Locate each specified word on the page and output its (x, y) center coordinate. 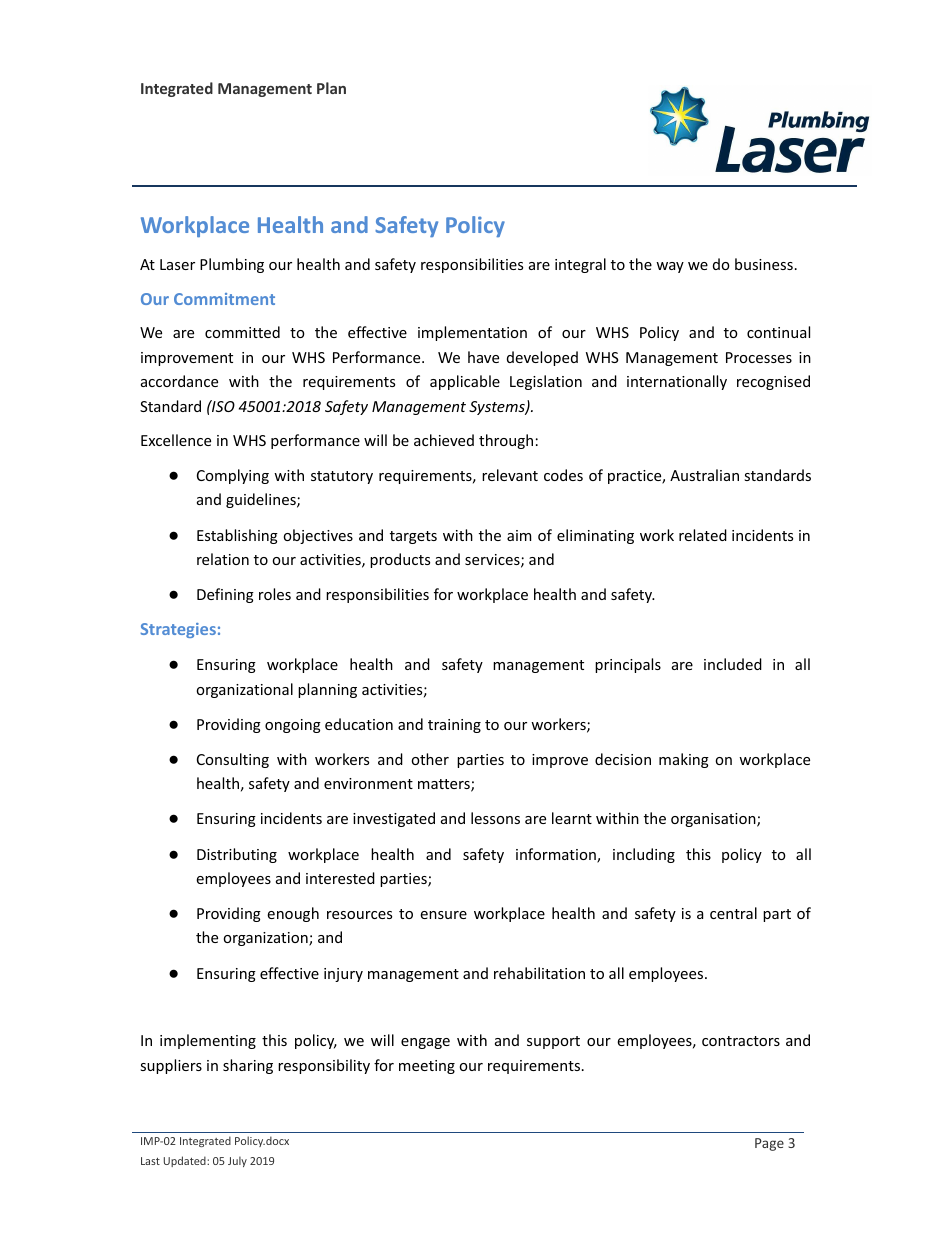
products (400, 560)
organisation (714, 820)
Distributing (237, 855)
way (670, 267)
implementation (472, 333)
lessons (495, 818)
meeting (427, 1067)
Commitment (224, 299)
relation (223, 559)
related (703, 535)
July (237, 1161)
